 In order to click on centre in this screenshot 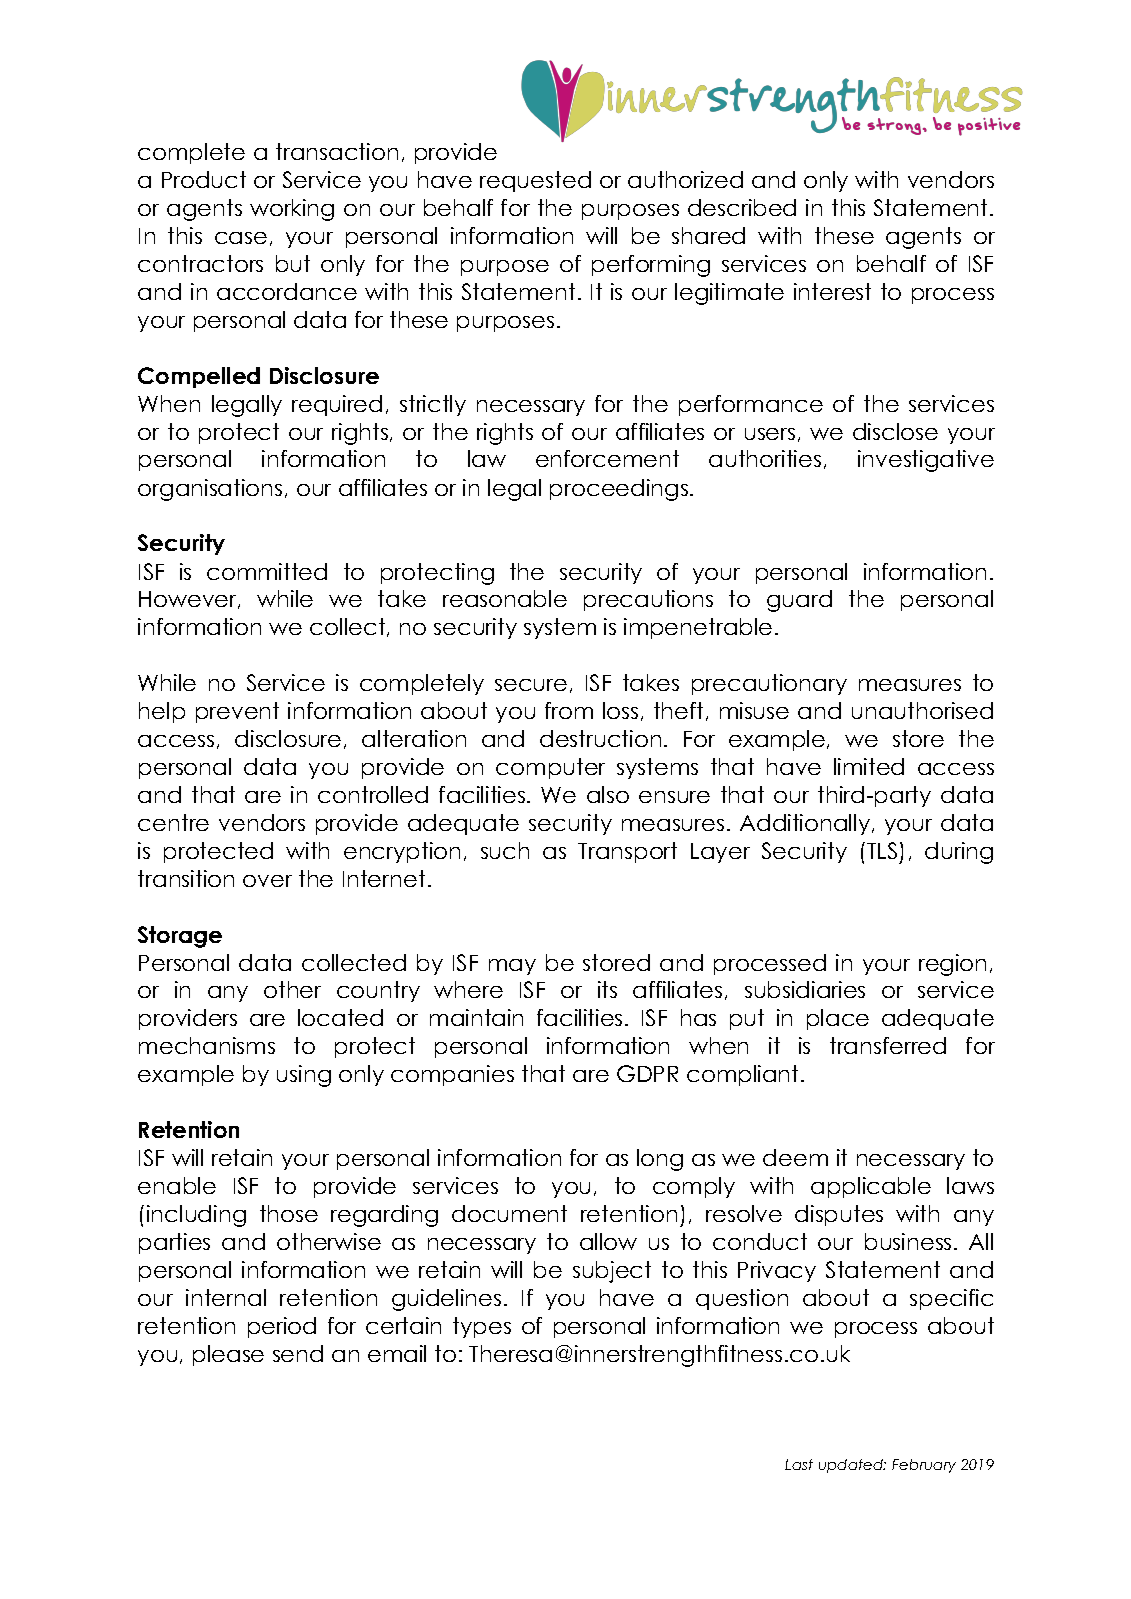, I will do `click(173, 822)`.
